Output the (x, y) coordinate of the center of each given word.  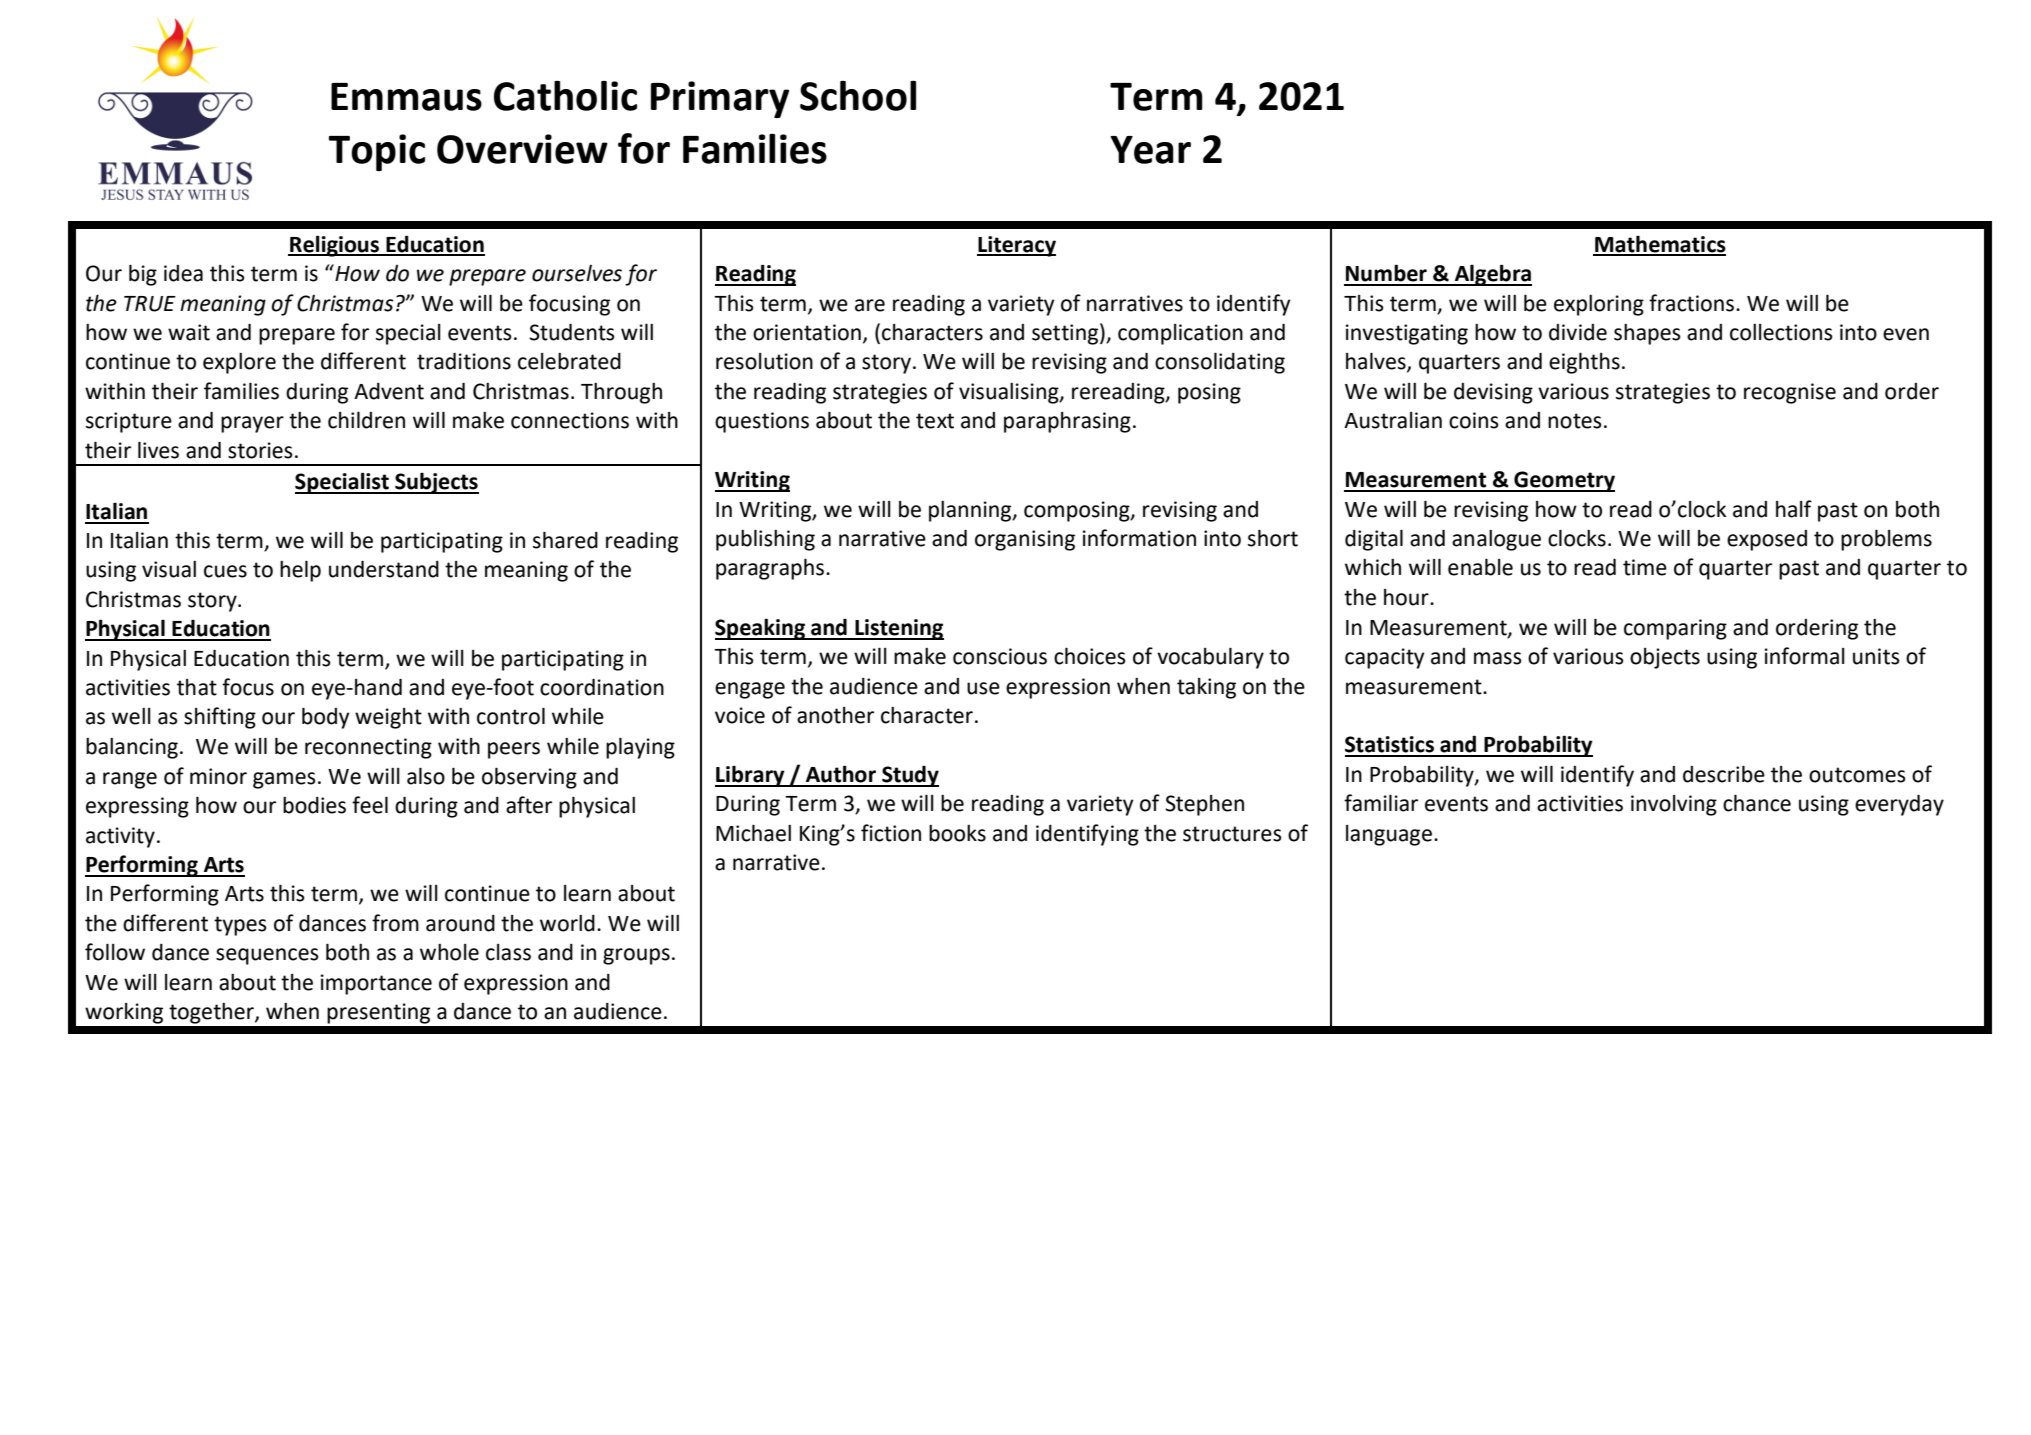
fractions (1693, 303)
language (1389, 835)
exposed (1767, 540)
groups (636, 956)
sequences (267, 956)
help (300, 571)
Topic (376, 152)
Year (1150, 150)
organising (1025, 540)
